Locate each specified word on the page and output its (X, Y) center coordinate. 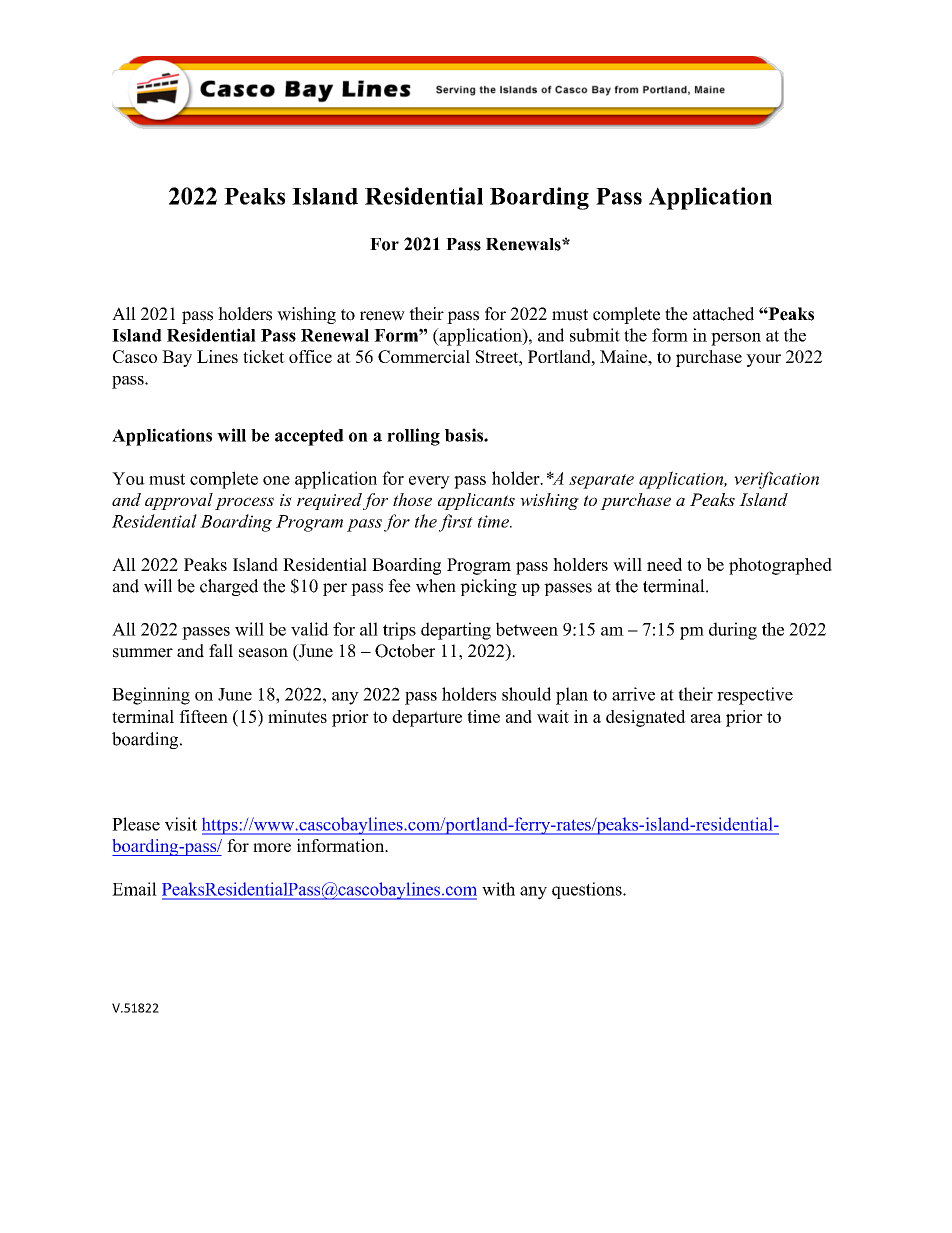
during (733, 631)
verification (776, 480)
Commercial (424, 356)
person (736, 339)
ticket (264, 356)
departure (427, 718)
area (706, 718)
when (436, 586)
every (429, 482)
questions (588, 890)
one (276, 480)
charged (229, 587)
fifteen (203, 716)
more (272, 847)
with (498, 889)
